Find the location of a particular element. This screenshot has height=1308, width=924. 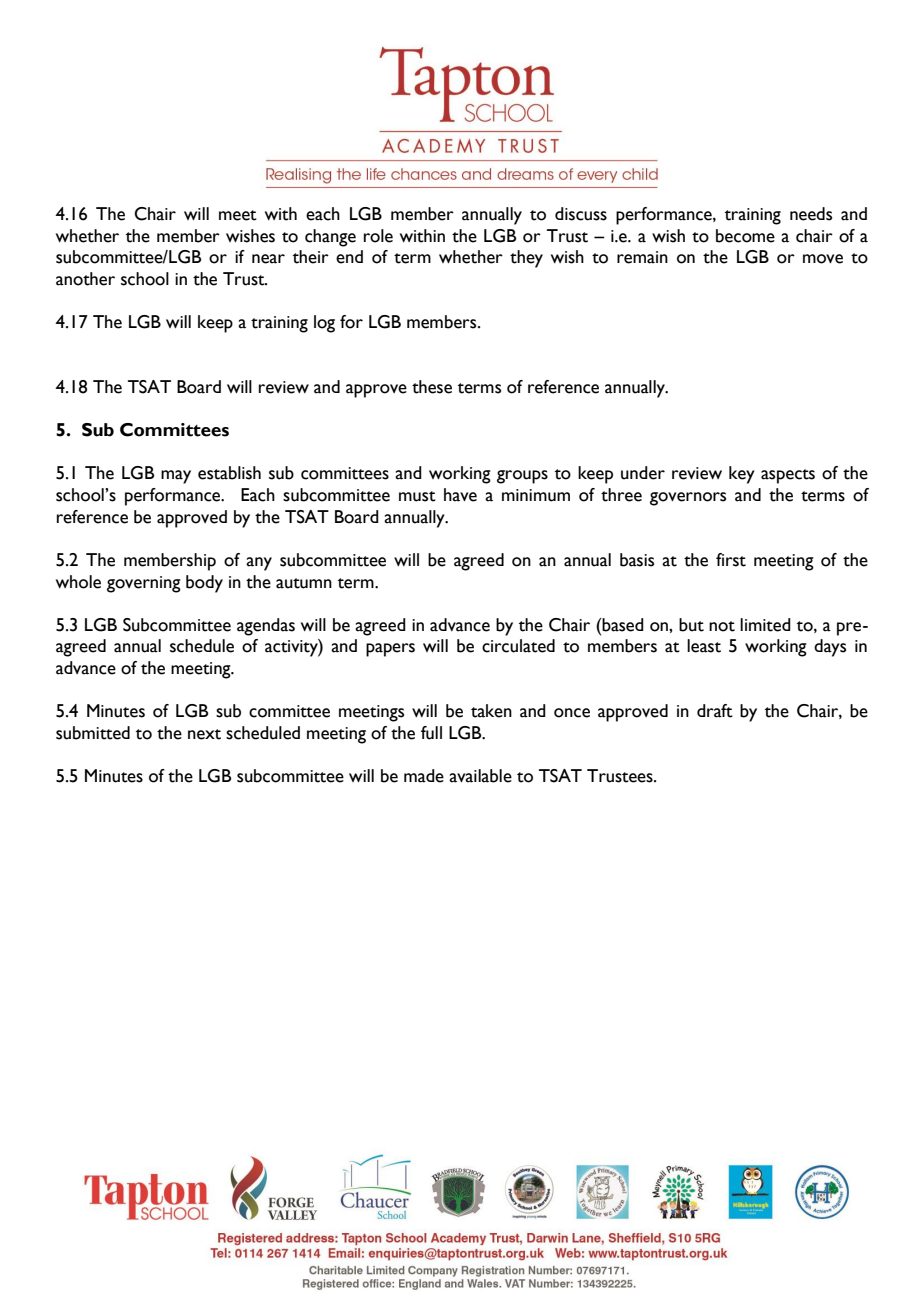

near is located at coordinates (268, 259).
